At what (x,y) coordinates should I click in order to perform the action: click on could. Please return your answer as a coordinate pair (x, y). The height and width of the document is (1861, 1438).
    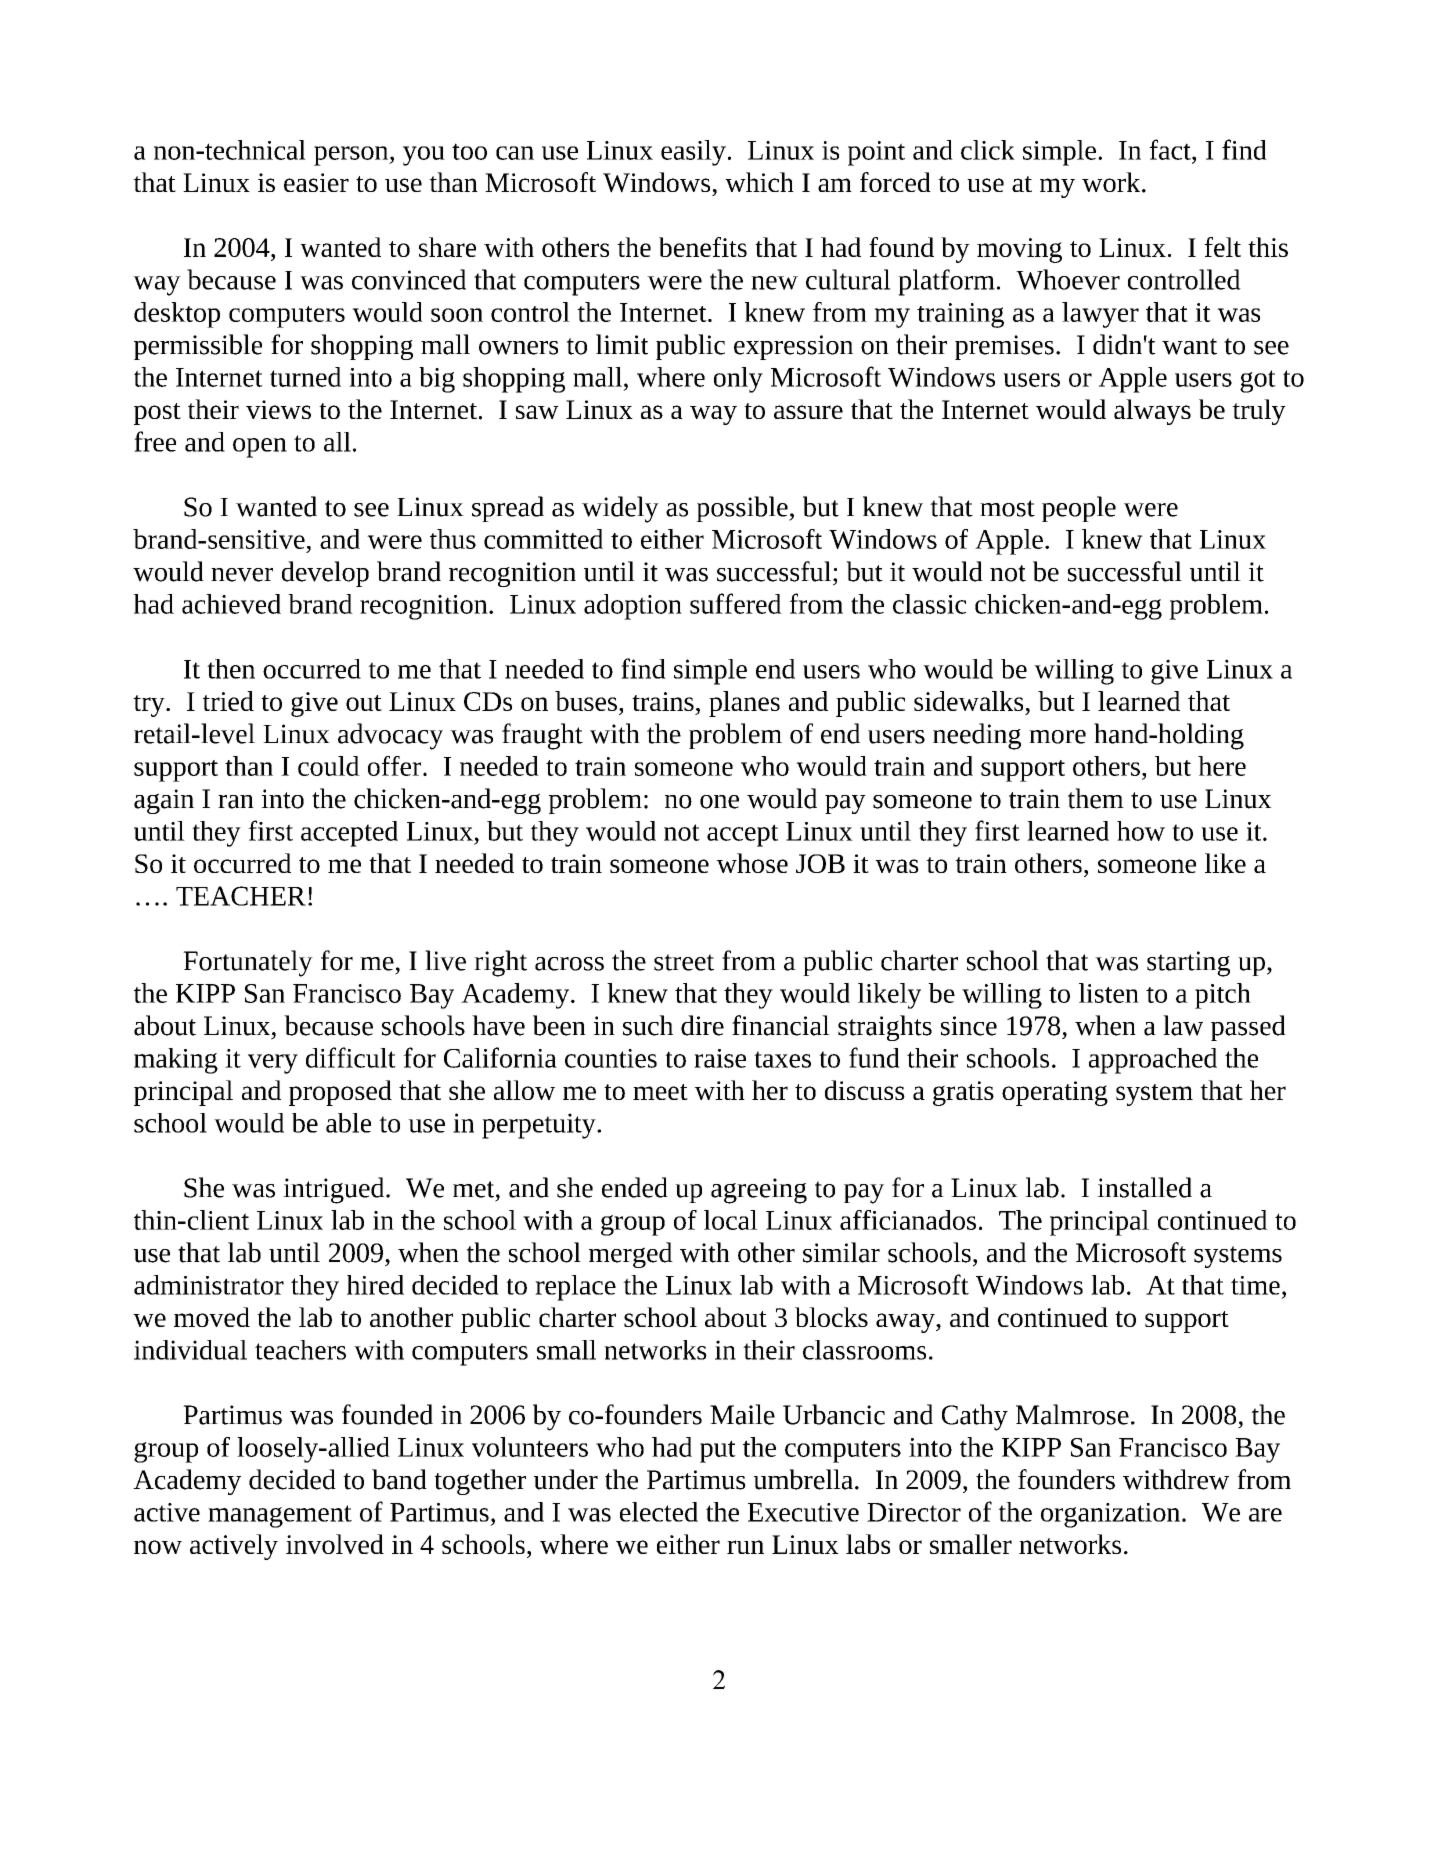
    Looking at the image, I should click on (329, 766).
